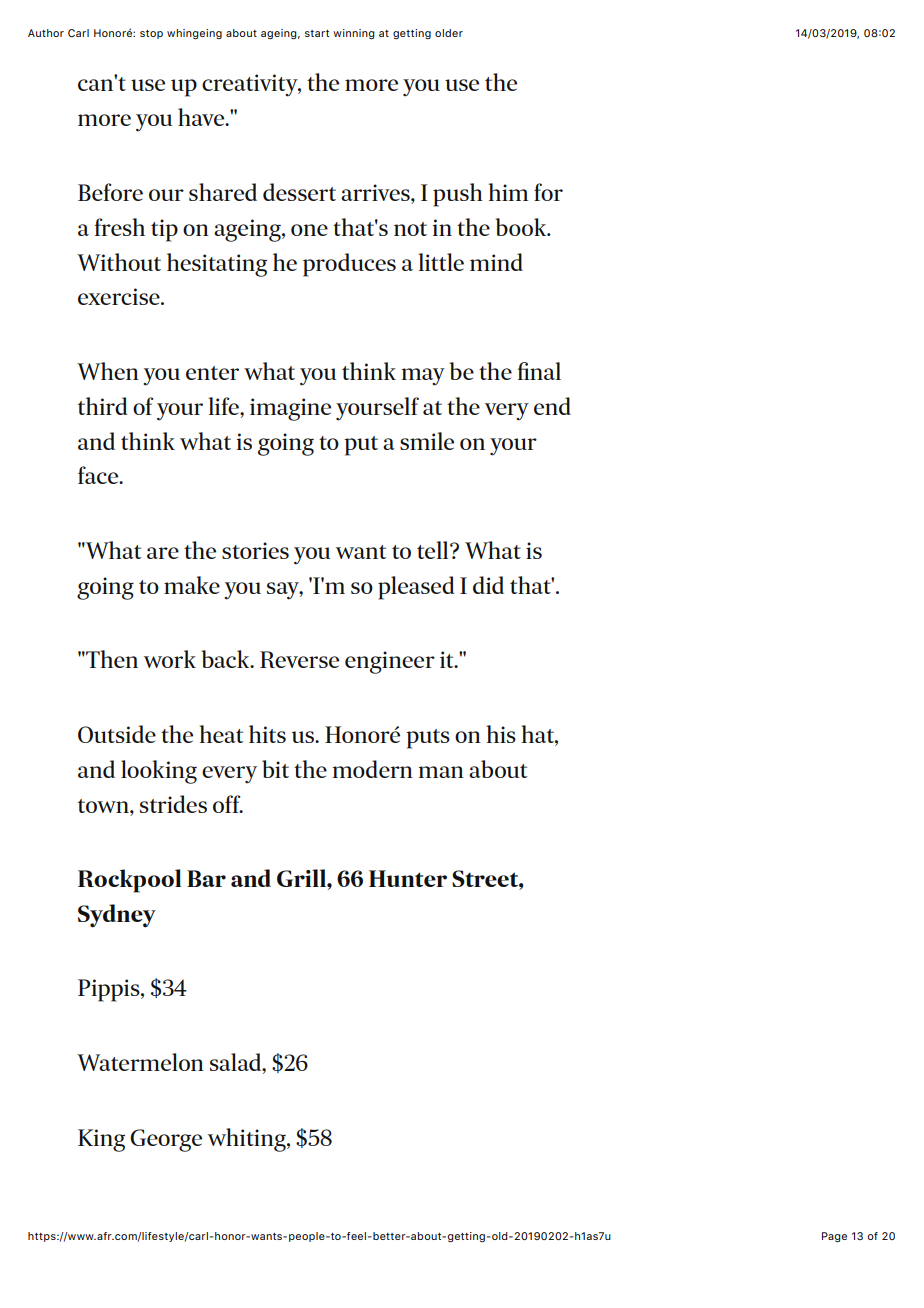 The image size is (924, 1308). Describe the element at coordinates (151, 34) in the screenshot. I see `stop` at that location.
